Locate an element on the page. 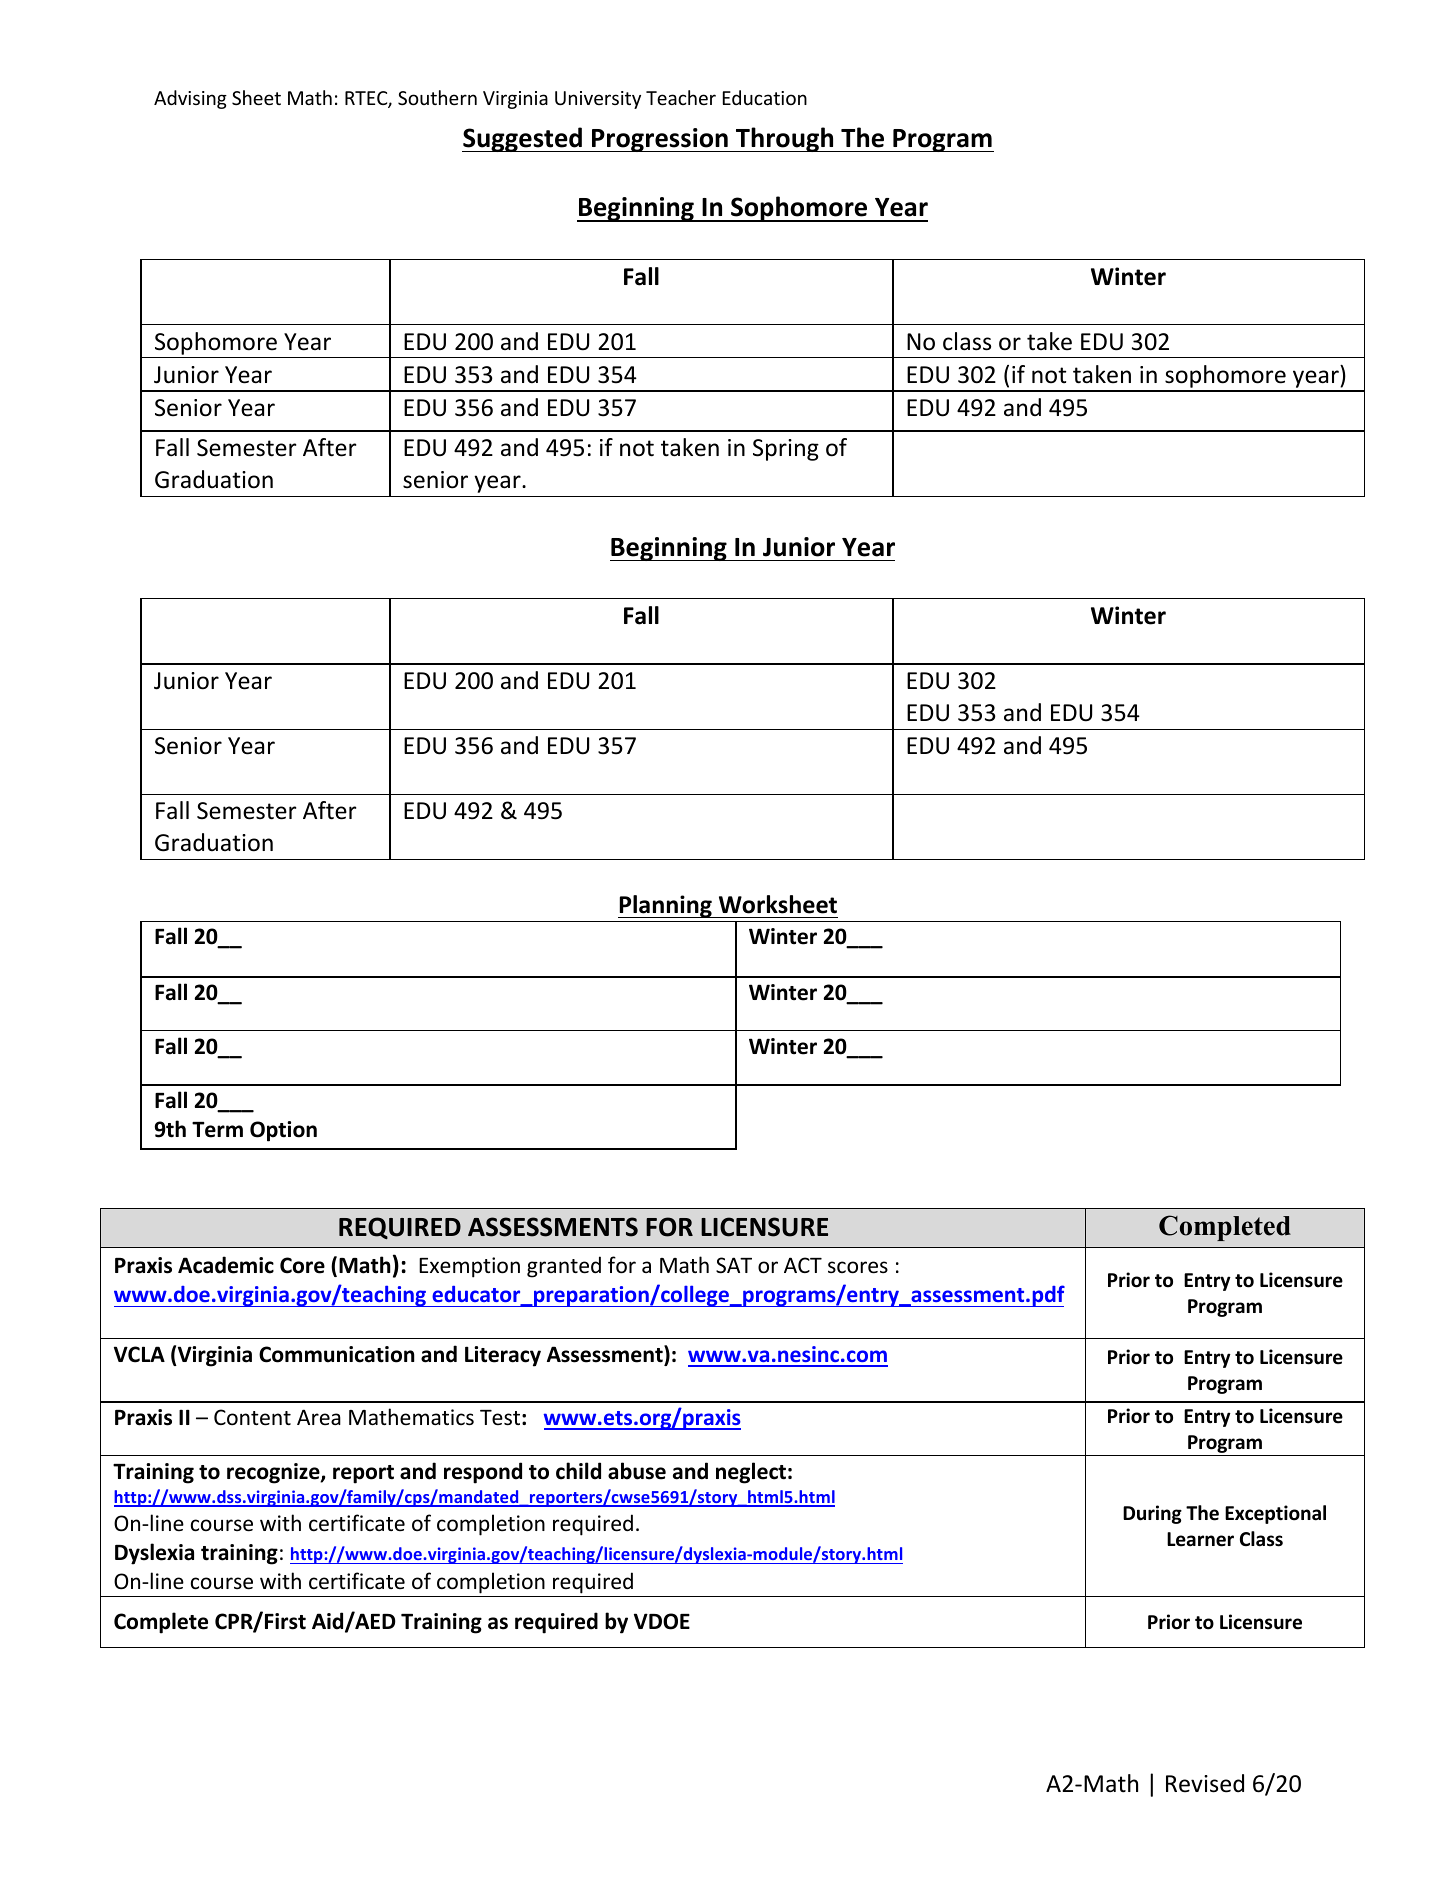 Image resolution: width=1456 pixels, height=1885 pixels. Education is located at coordinates (765, 97).
